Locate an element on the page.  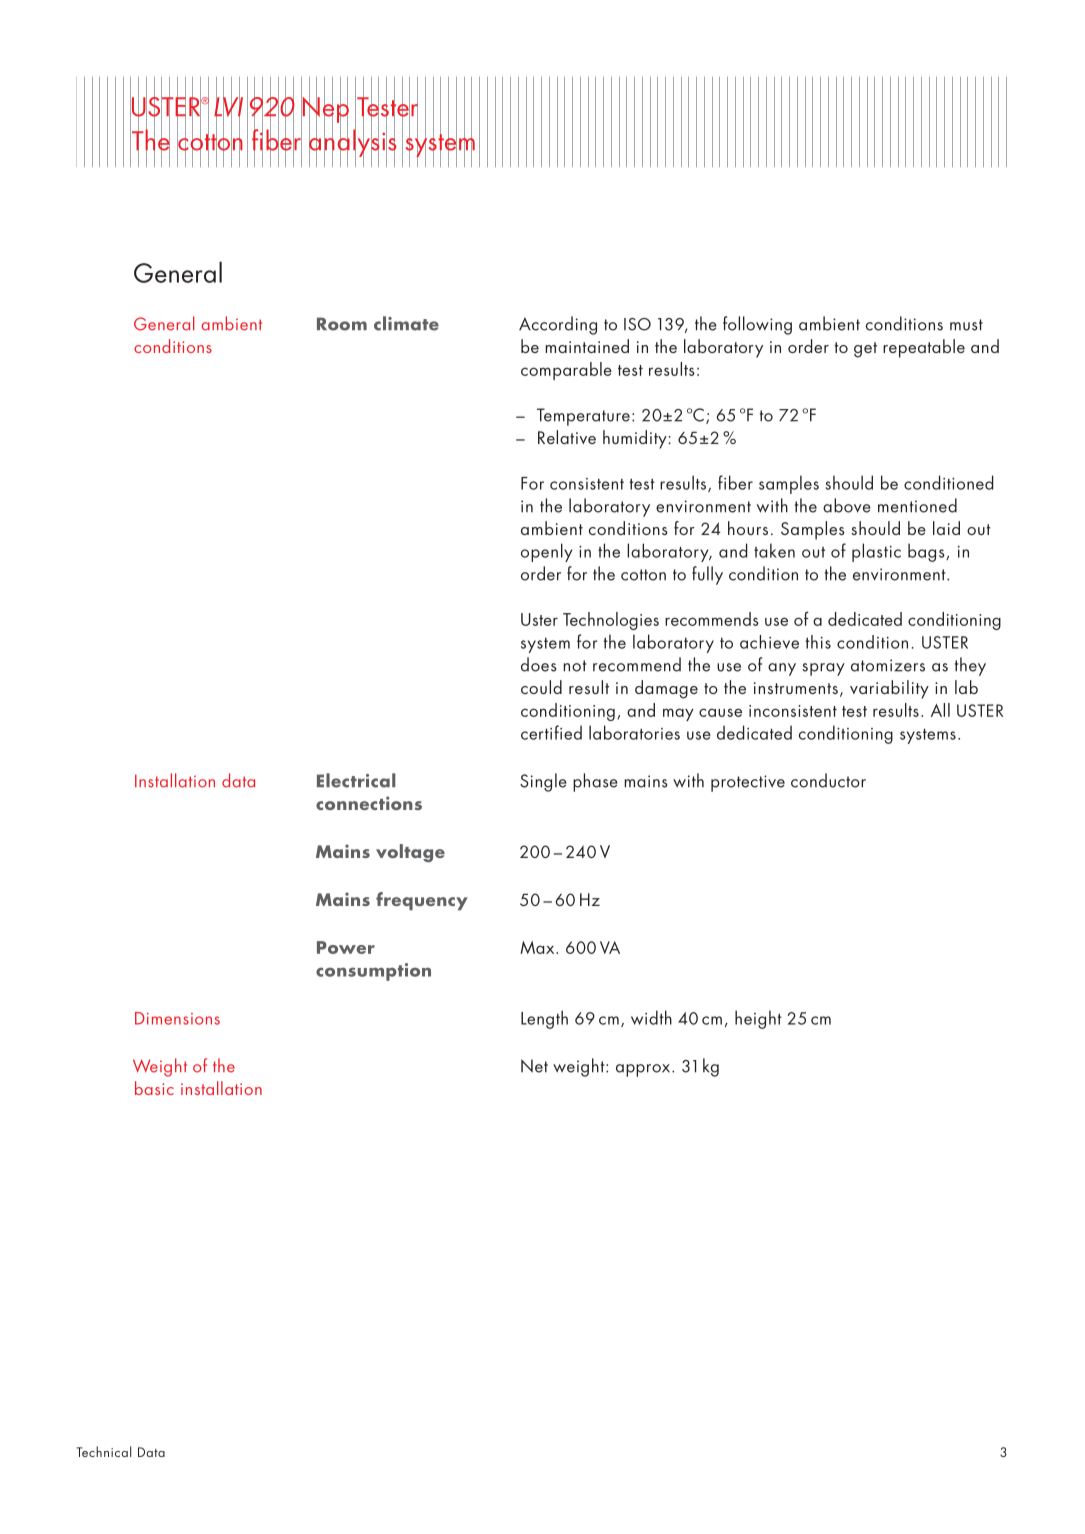
openly is located at coordinates (546, 552).
